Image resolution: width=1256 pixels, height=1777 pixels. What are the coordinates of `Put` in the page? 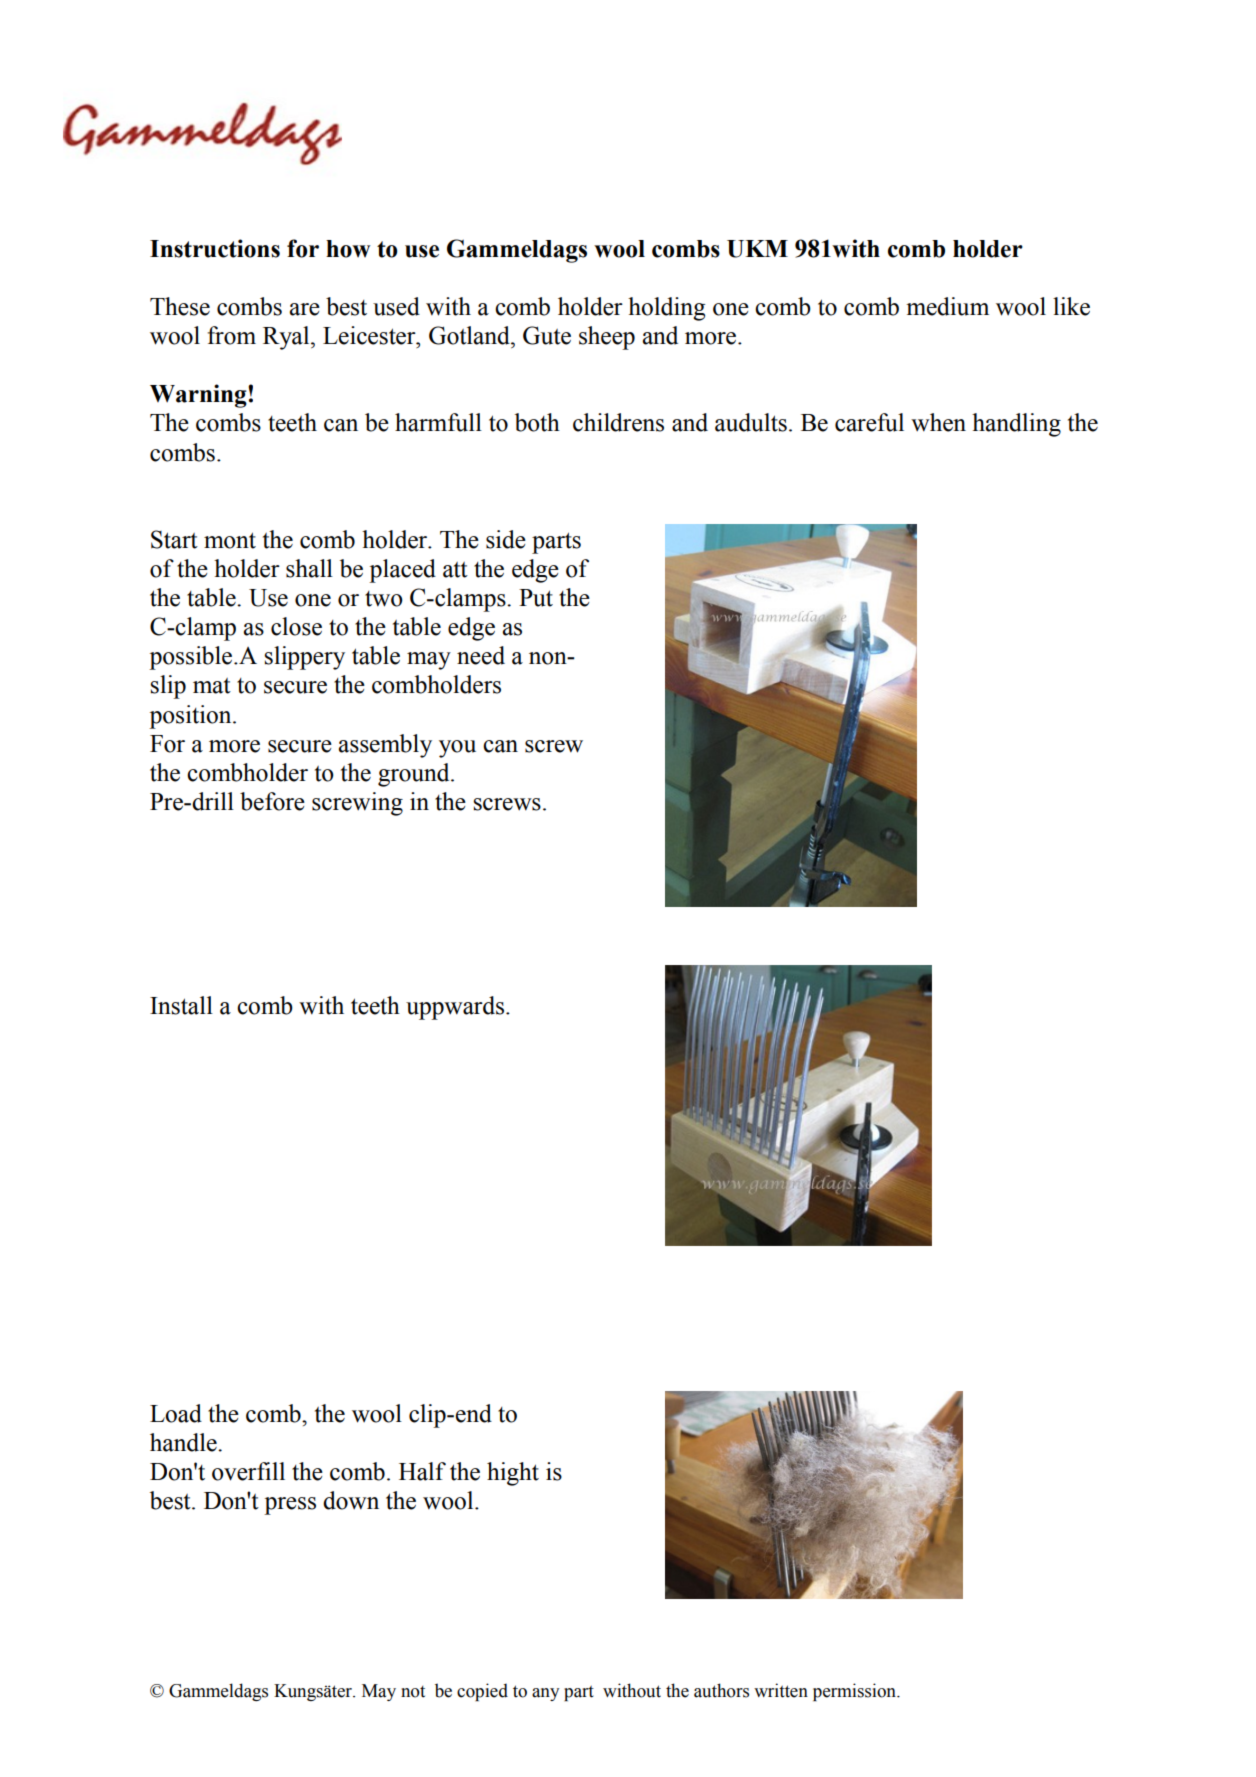 It's located at (536, 598).
